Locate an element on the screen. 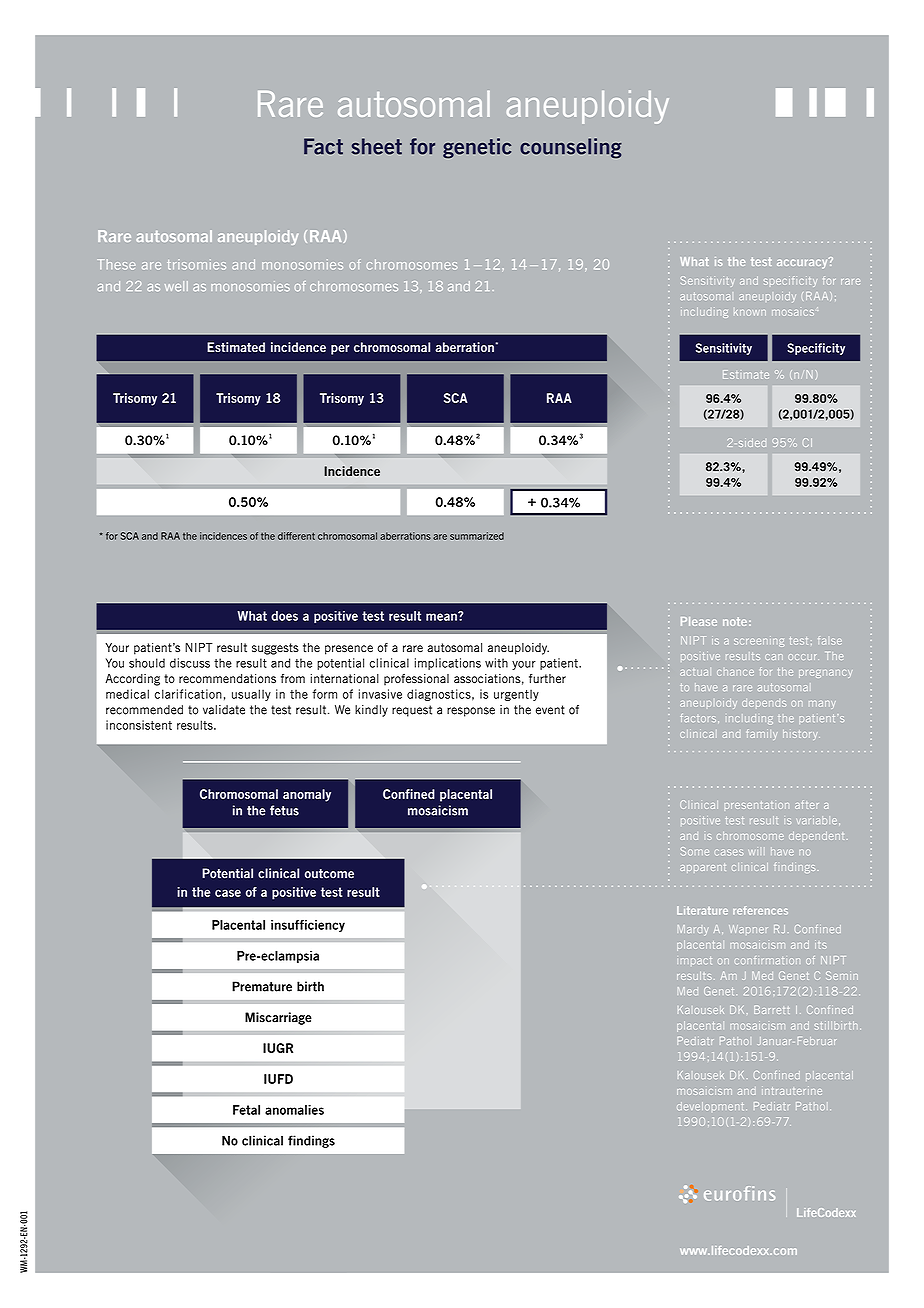 The image size is (924, 1308). presentation is located at coordinates (757, 805).
